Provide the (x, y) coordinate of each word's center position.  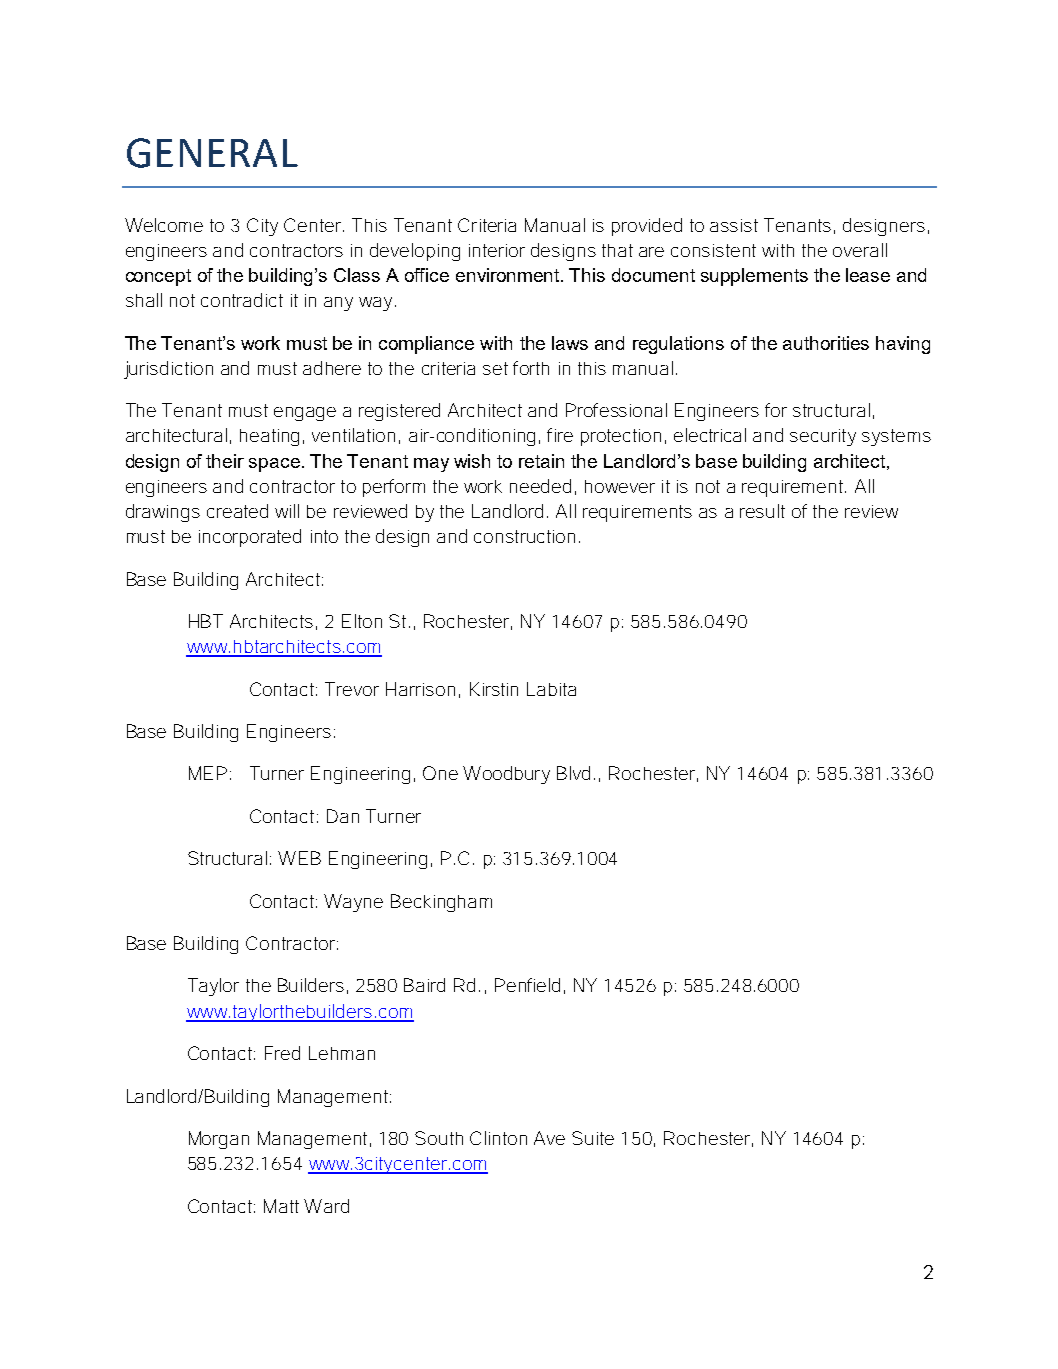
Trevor (352, 689)
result (762, 511)
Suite (593, 1138)
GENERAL (212, 153)
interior (497, 250)
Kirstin (494, 689)
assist (734, 225)
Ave (549, 1138)
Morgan (219, 1140)
